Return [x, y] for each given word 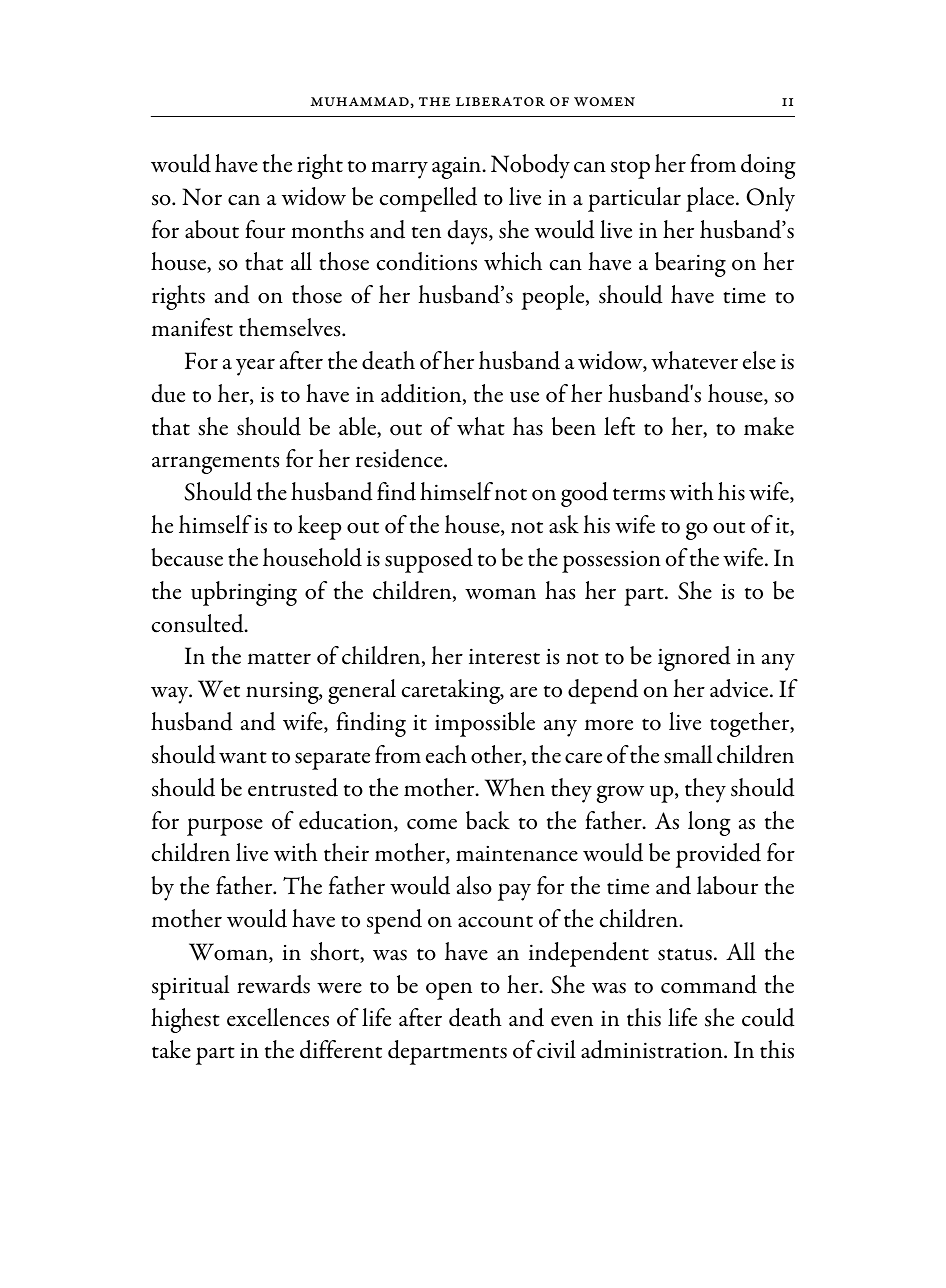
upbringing [244, 593]
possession [611, 561]
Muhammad [359, 102]
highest [185, 1020]
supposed [429, 560]
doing [768, 166]
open [449, 991]
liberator [500, 102]
